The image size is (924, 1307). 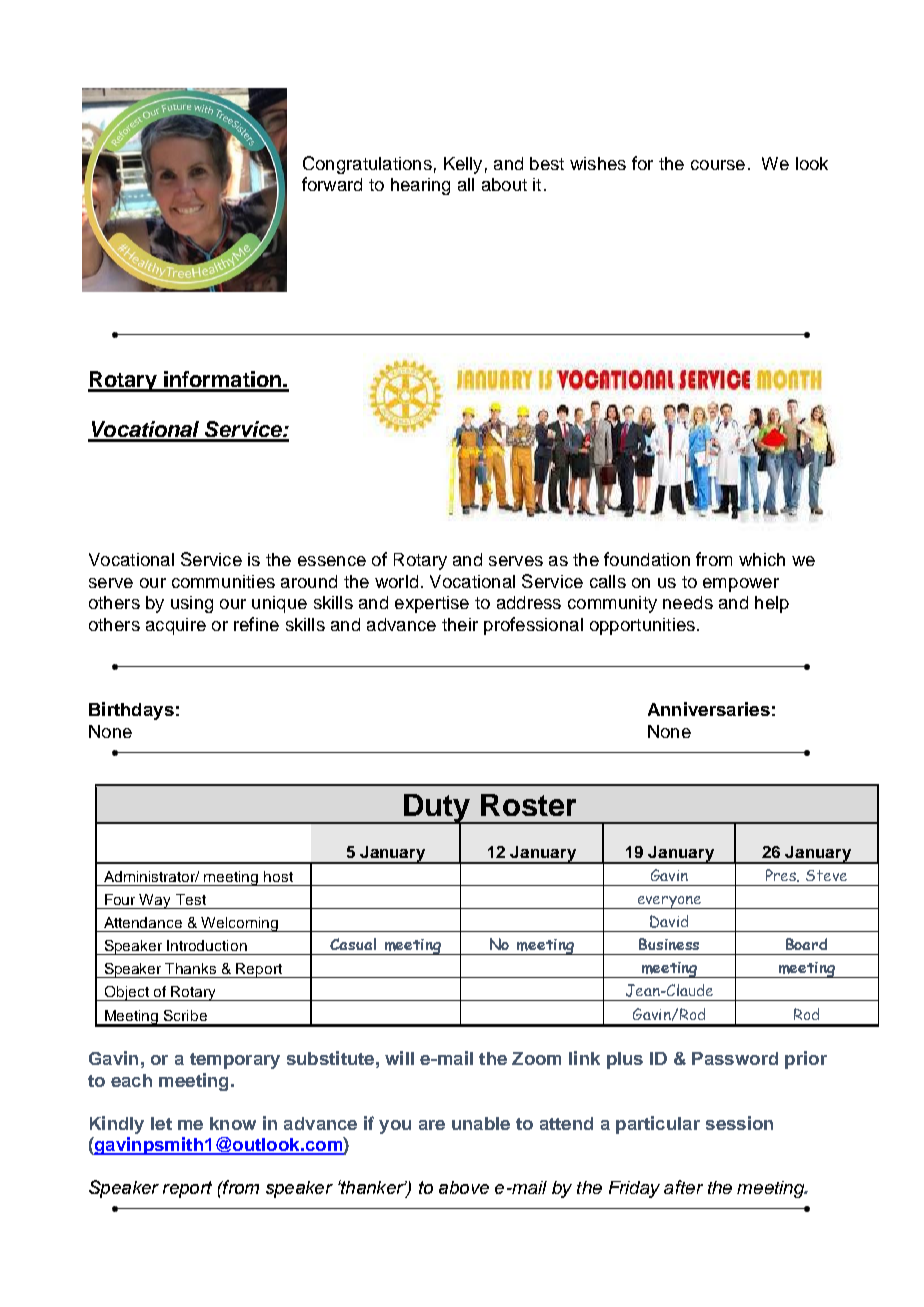 What do you see at coordinates (718, 165) in the image?
I see `course` at bounding box center [718, 165].
